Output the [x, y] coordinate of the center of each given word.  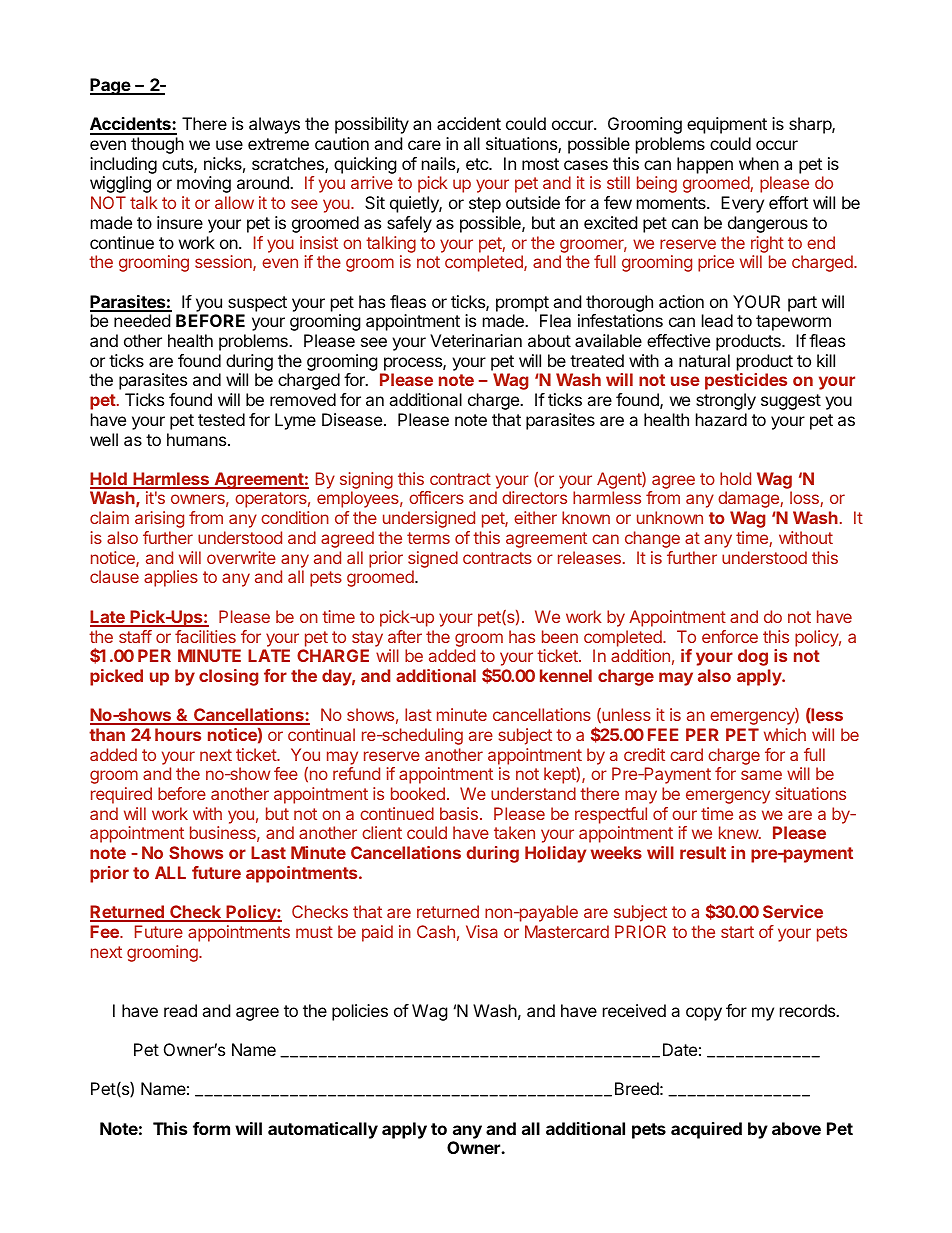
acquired [706, 1130]
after [405, 636]
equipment [727, 125]
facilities [205, 636]
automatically [323, 1130]
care [424, 145]
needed [142, 320]
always [274, 125]
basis [459, 813]
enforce [730, 636]
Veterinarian [476, 340]
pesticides [746, 381]
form [211, 1128]
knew [739, 832]
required [121, 795]
